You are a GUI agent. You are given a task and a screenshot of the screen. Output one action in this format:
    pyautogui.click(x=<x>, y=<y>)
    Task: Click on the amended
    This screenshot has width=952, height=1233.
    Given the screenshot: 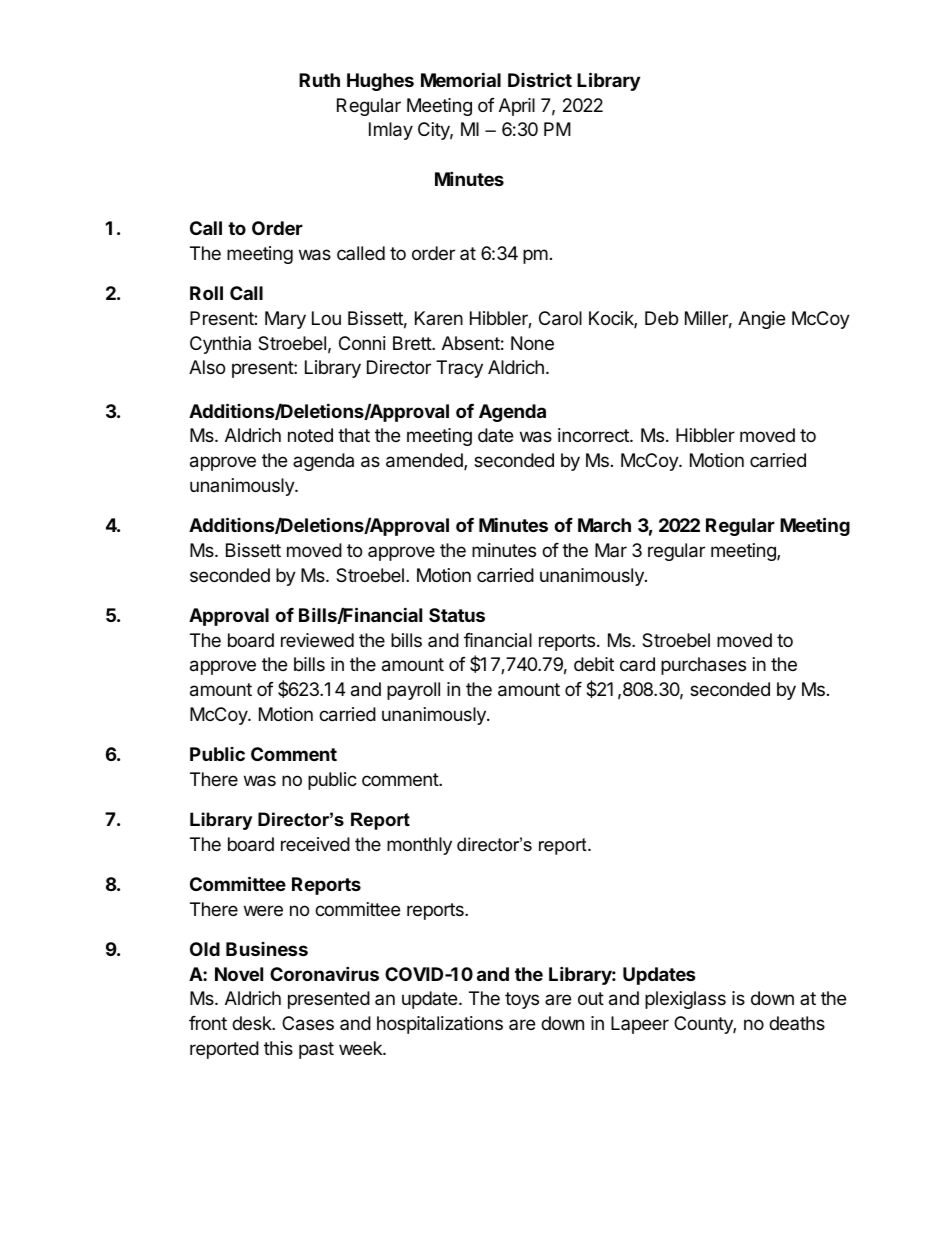 What is the action you would take?
    pyautogui.click(x=425, y=461)
